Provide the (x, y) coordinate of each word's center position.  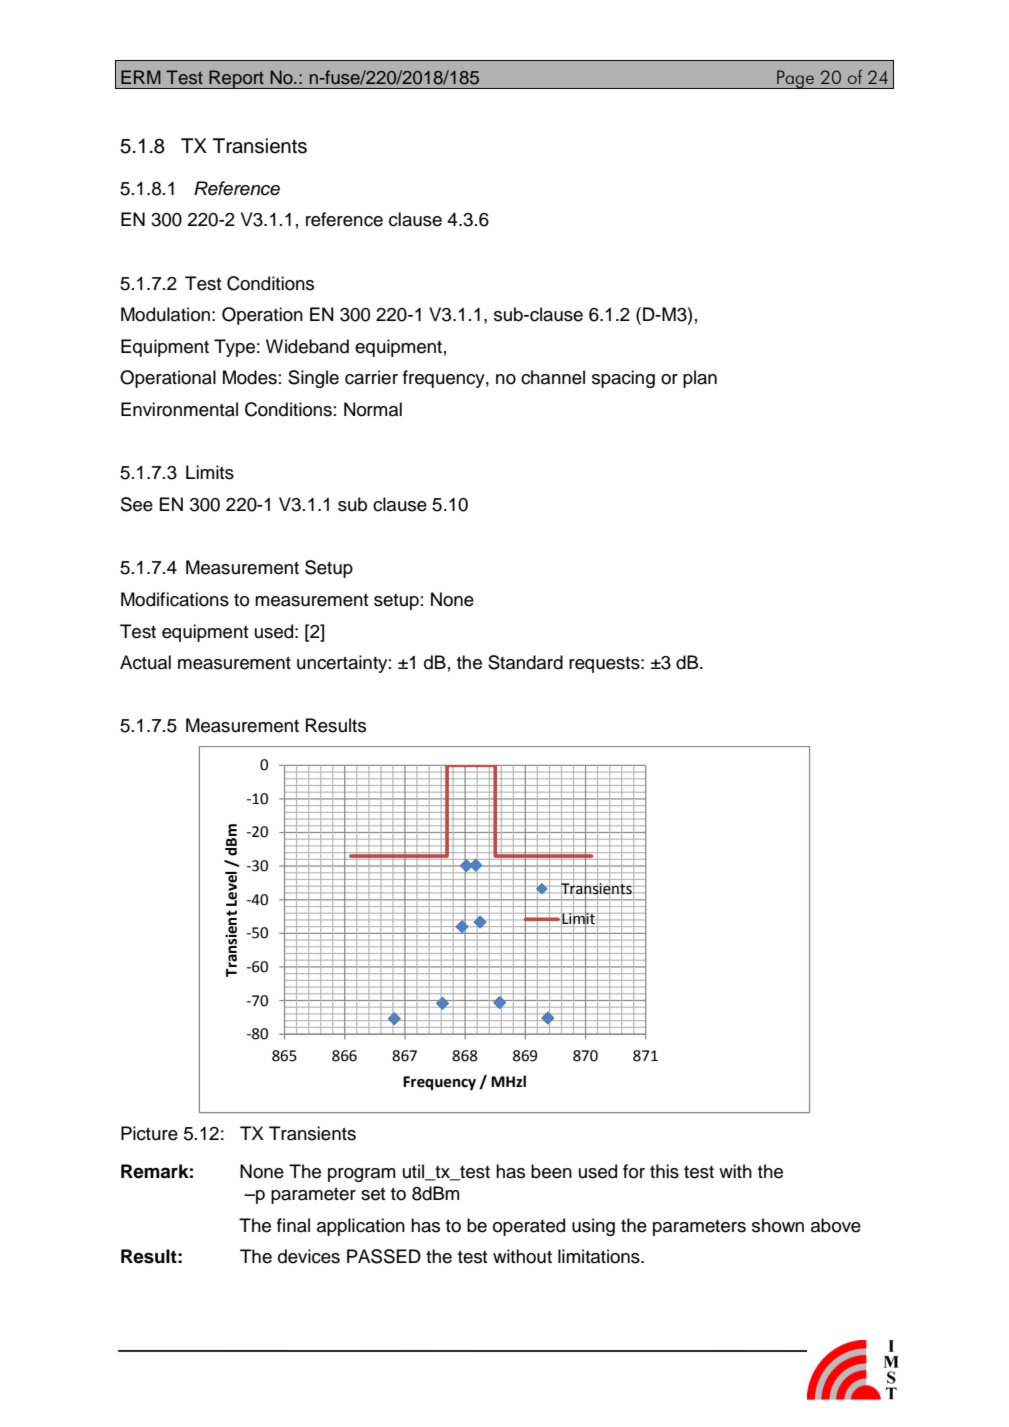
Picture (149, 1133)
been (551, 1171)
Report (236, 79)
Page (795, 79)
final (293, 1225)
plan (700, 379)
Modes (250, 377)
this (664, 1171)
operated (529, 1227)
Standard (525, 662)
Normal (373, 409)
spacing (623, 379)
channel (553, 377)
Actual (145, 662)
